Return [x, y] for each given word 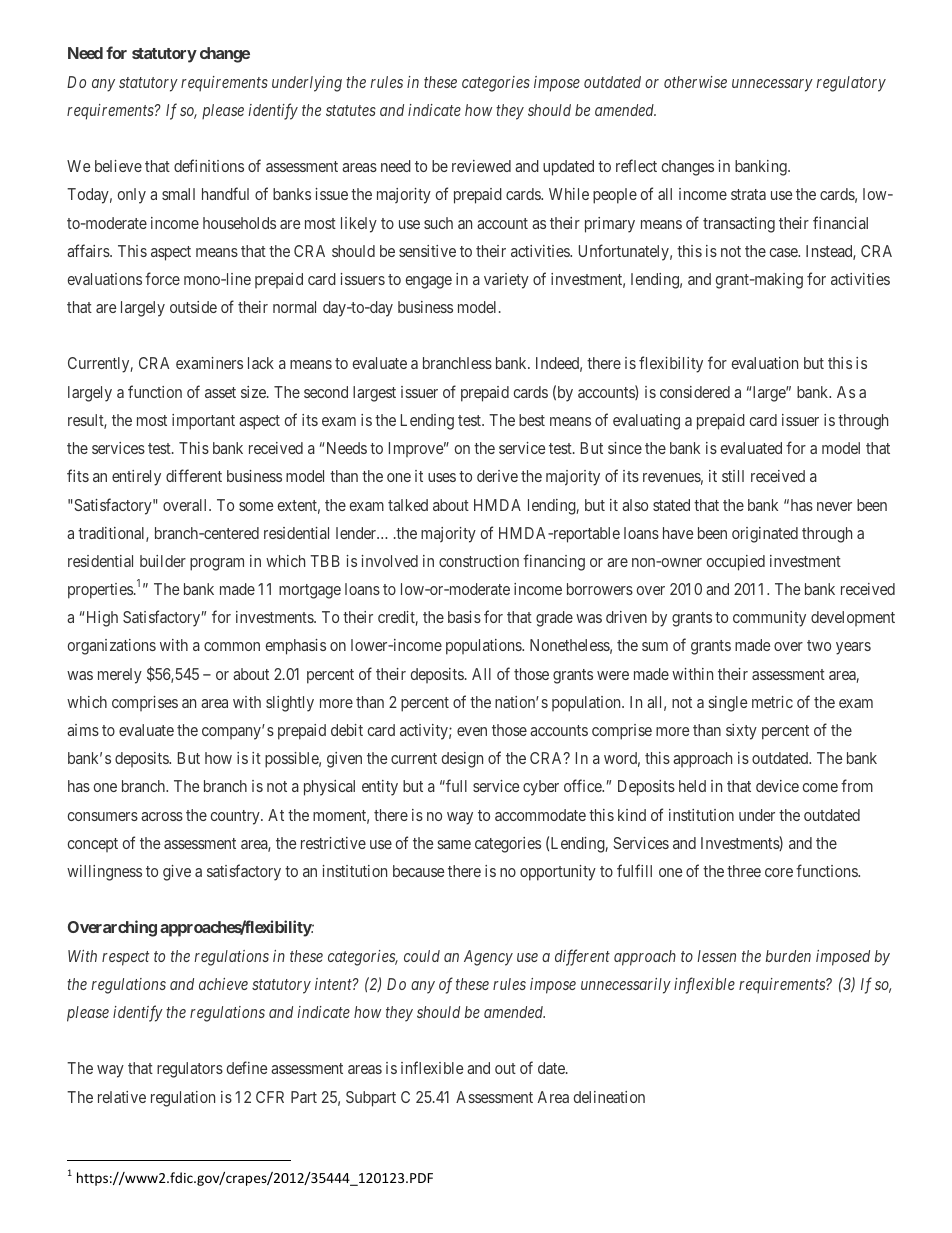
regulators [190, 1070]
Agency [488, 958]
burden [788, 956]
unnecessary [772, 85]
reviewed [481, 166]
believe [118, 166]
